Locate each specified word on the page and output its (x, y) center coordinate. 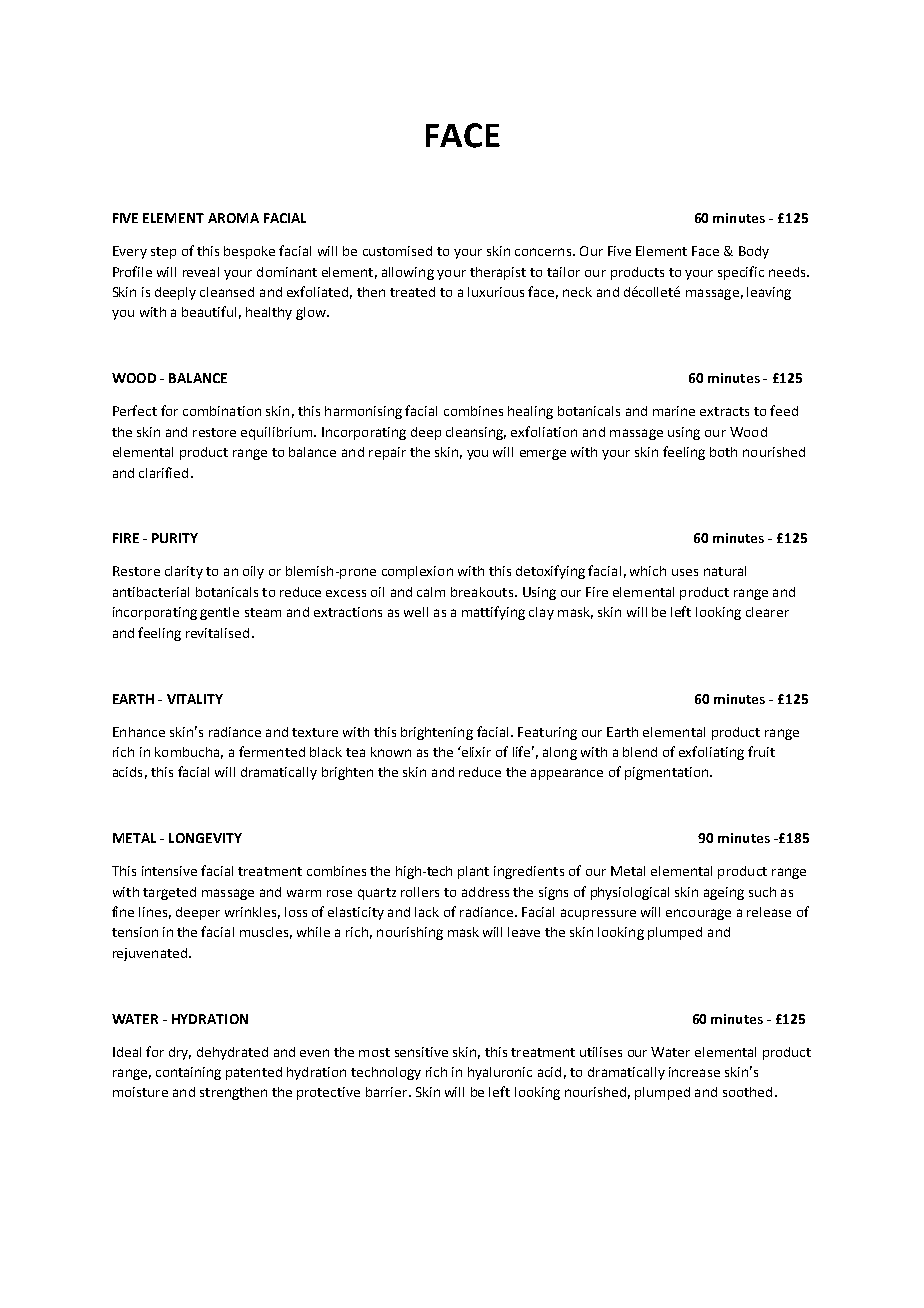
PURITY (175, 538)
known (391, 752)
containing (188, 1073)
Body (754, 252)
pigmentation (668, 773)
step (163, 253)
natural (725, 571)
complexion (417, 572)
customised (397, 251)
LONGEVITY (205, 838)
